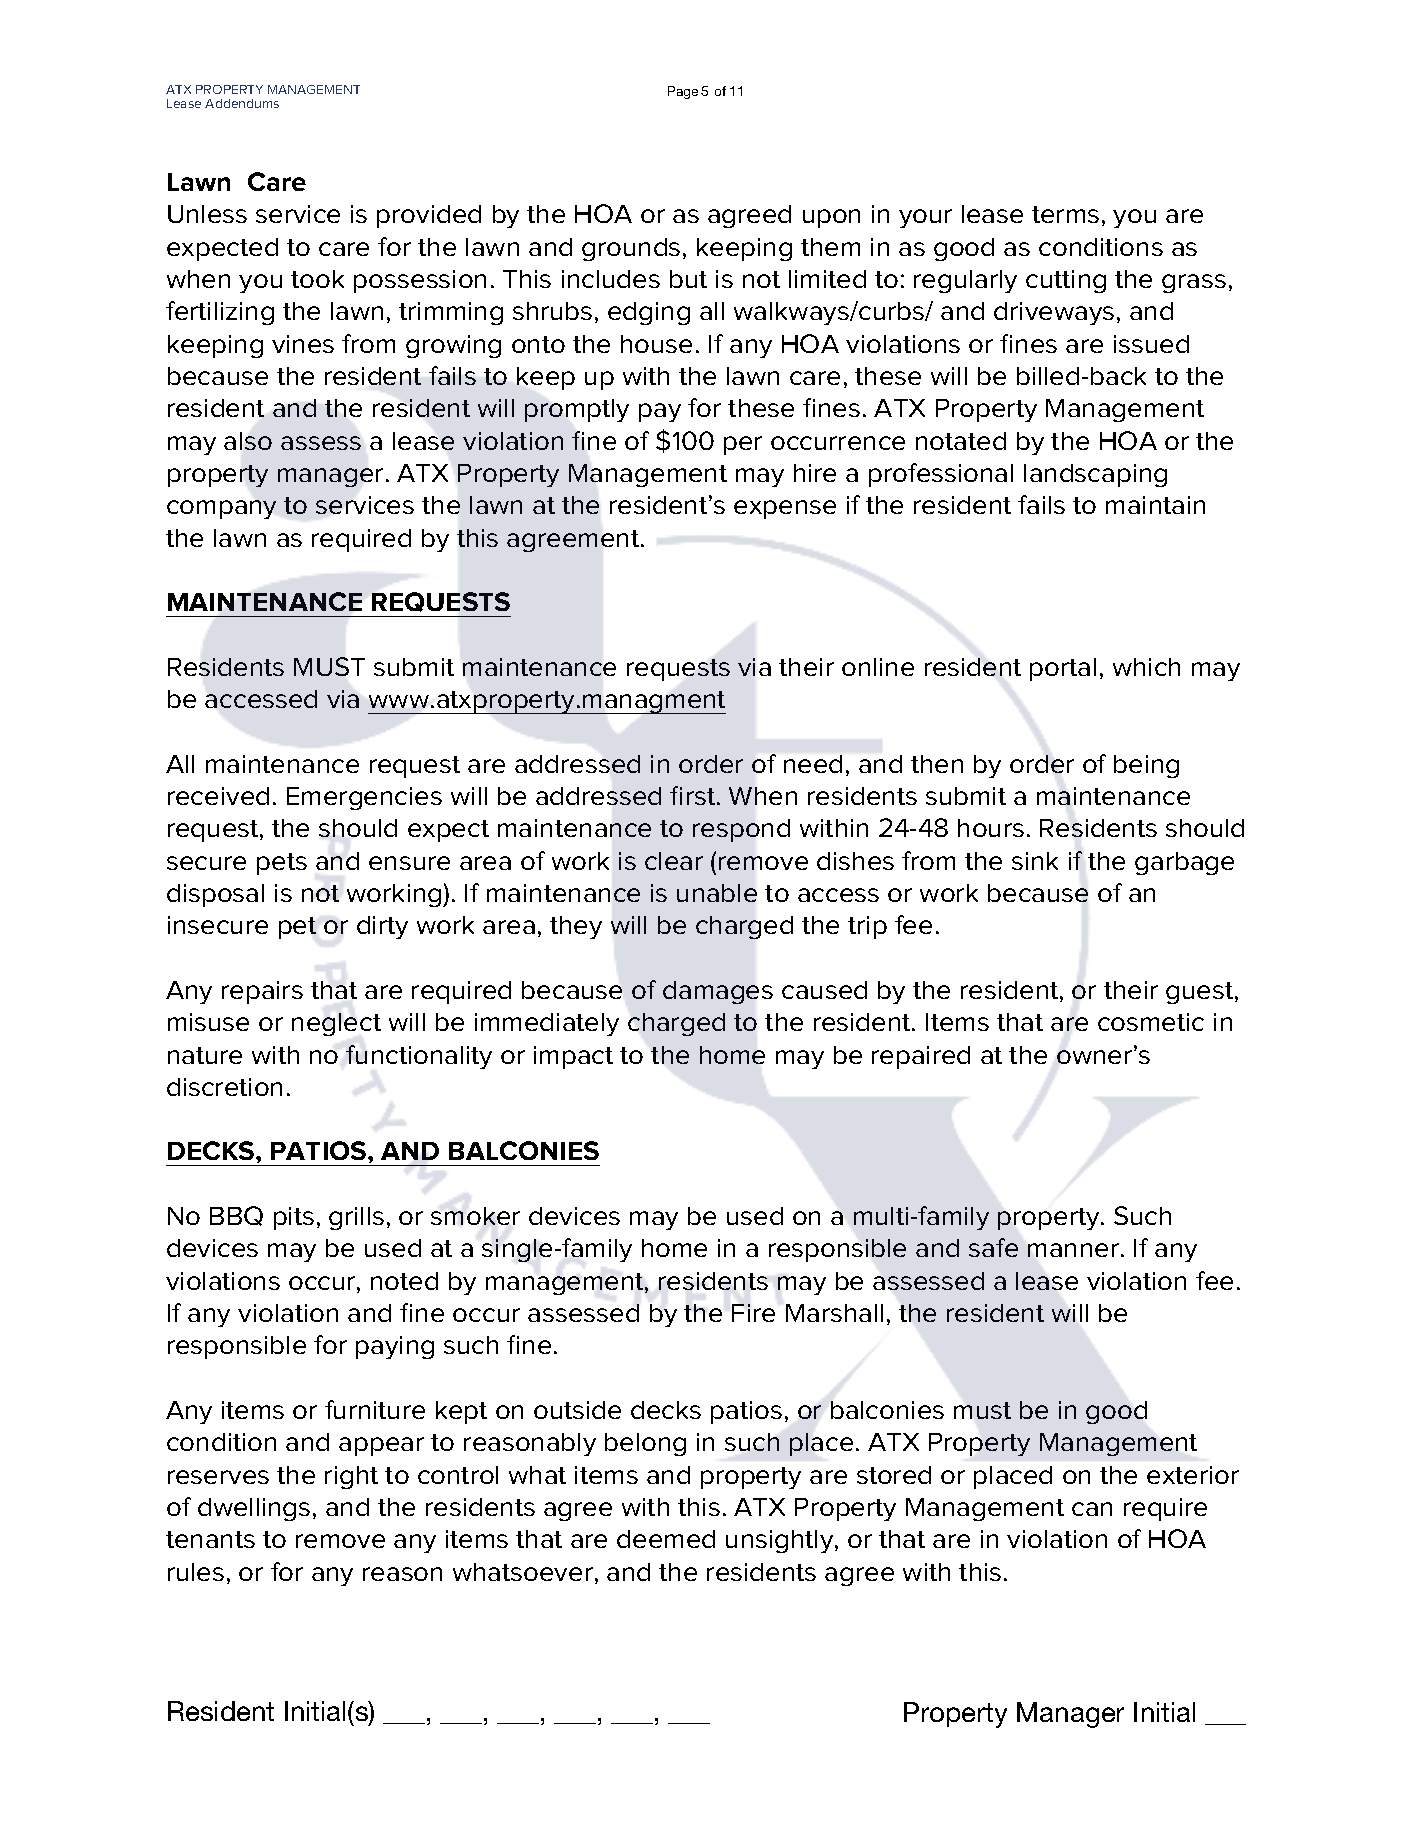 This screenshot has height=1828, width=1413. What do you see at coordinates (741, 830) in the screenshot?
I see `respond` at bounding box center [741, 830].
